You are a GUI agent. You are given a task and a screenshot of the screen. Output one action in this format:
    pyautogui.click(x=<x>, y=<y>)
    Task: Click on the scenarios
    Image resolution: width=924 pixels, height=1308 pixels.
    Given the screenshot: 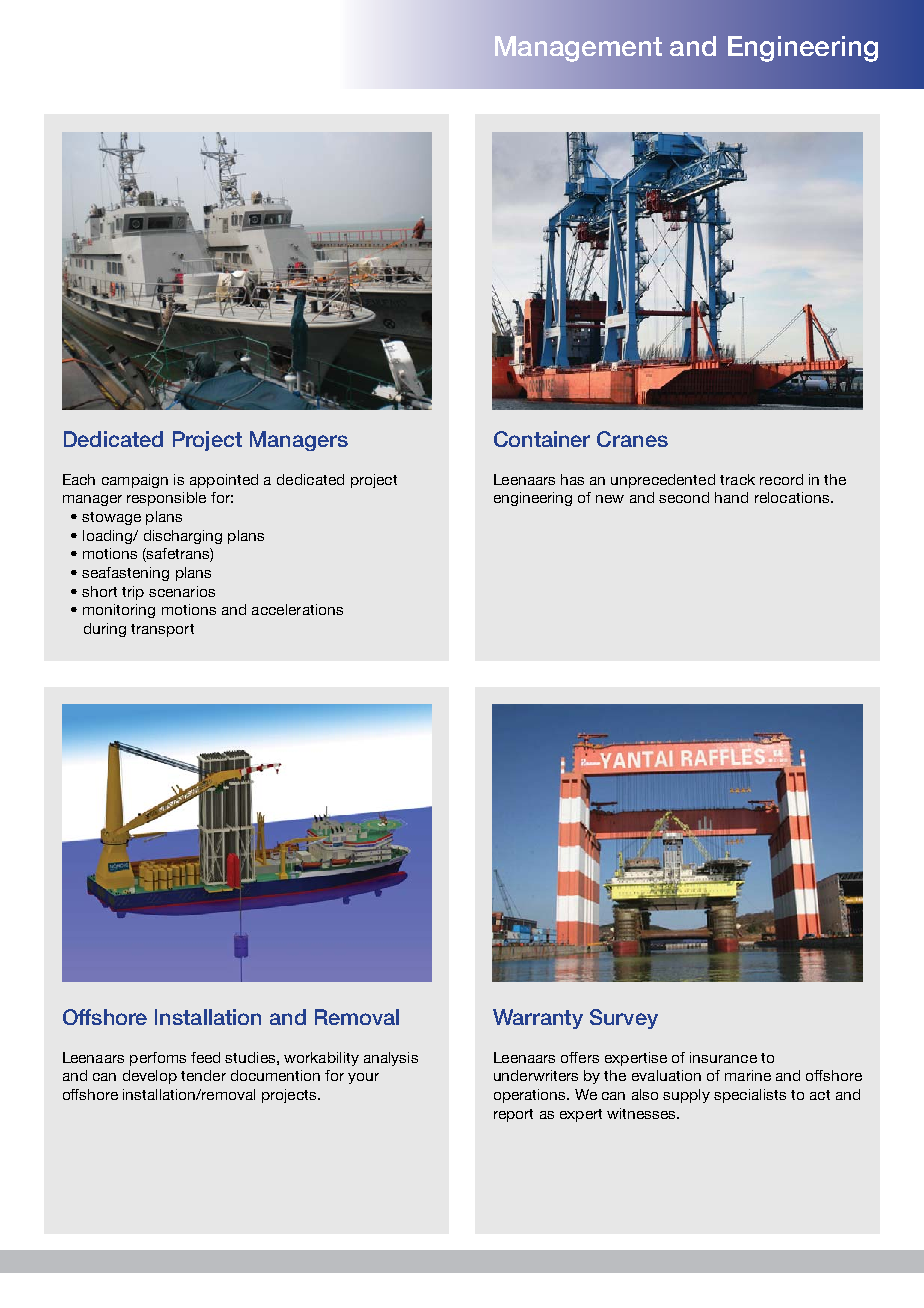 What is the action you would take?
    pyautogui.click(x=182, y=591)
